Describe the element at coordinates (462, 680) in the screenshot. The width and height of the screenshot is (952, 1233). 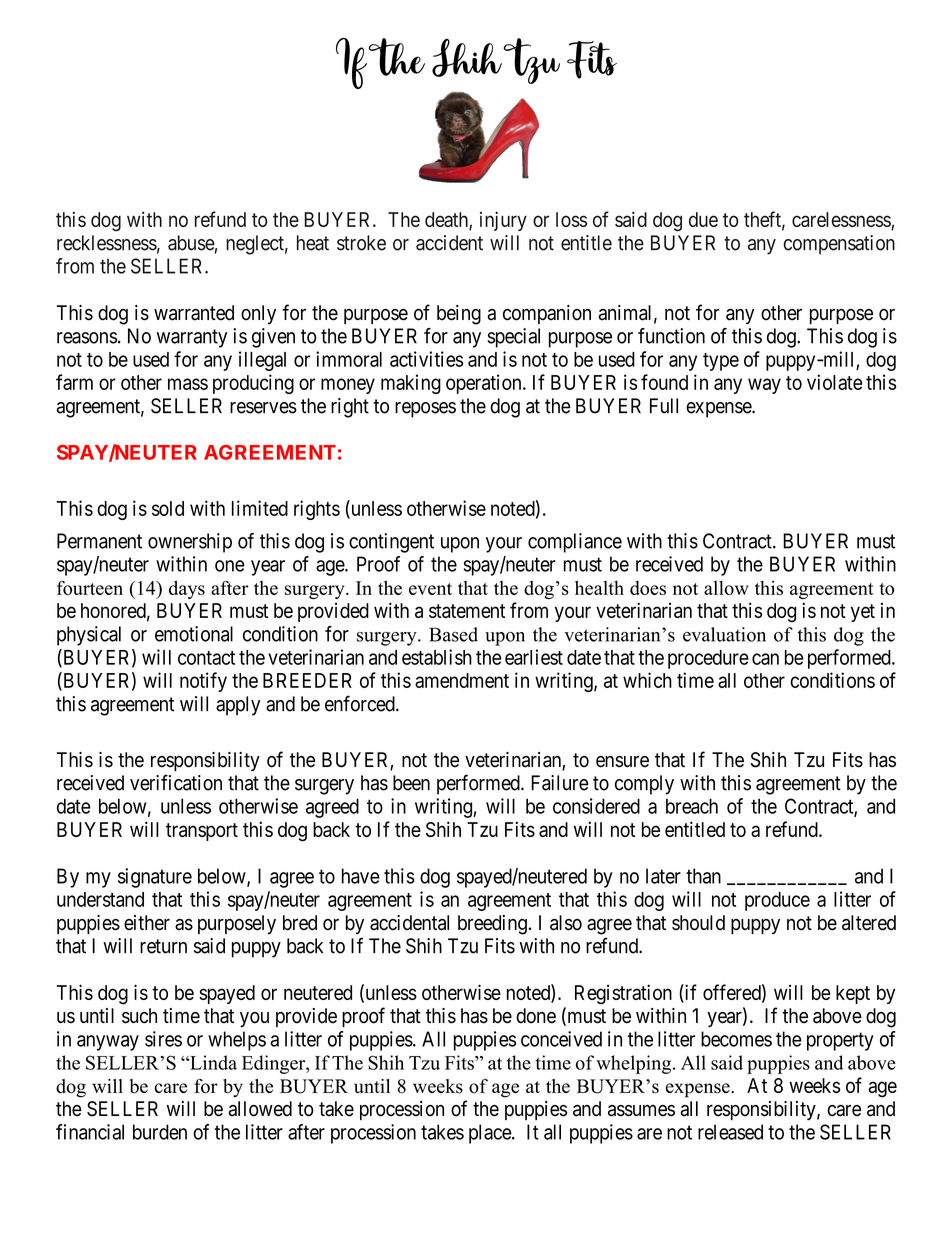
I see `amendment` at that location.
